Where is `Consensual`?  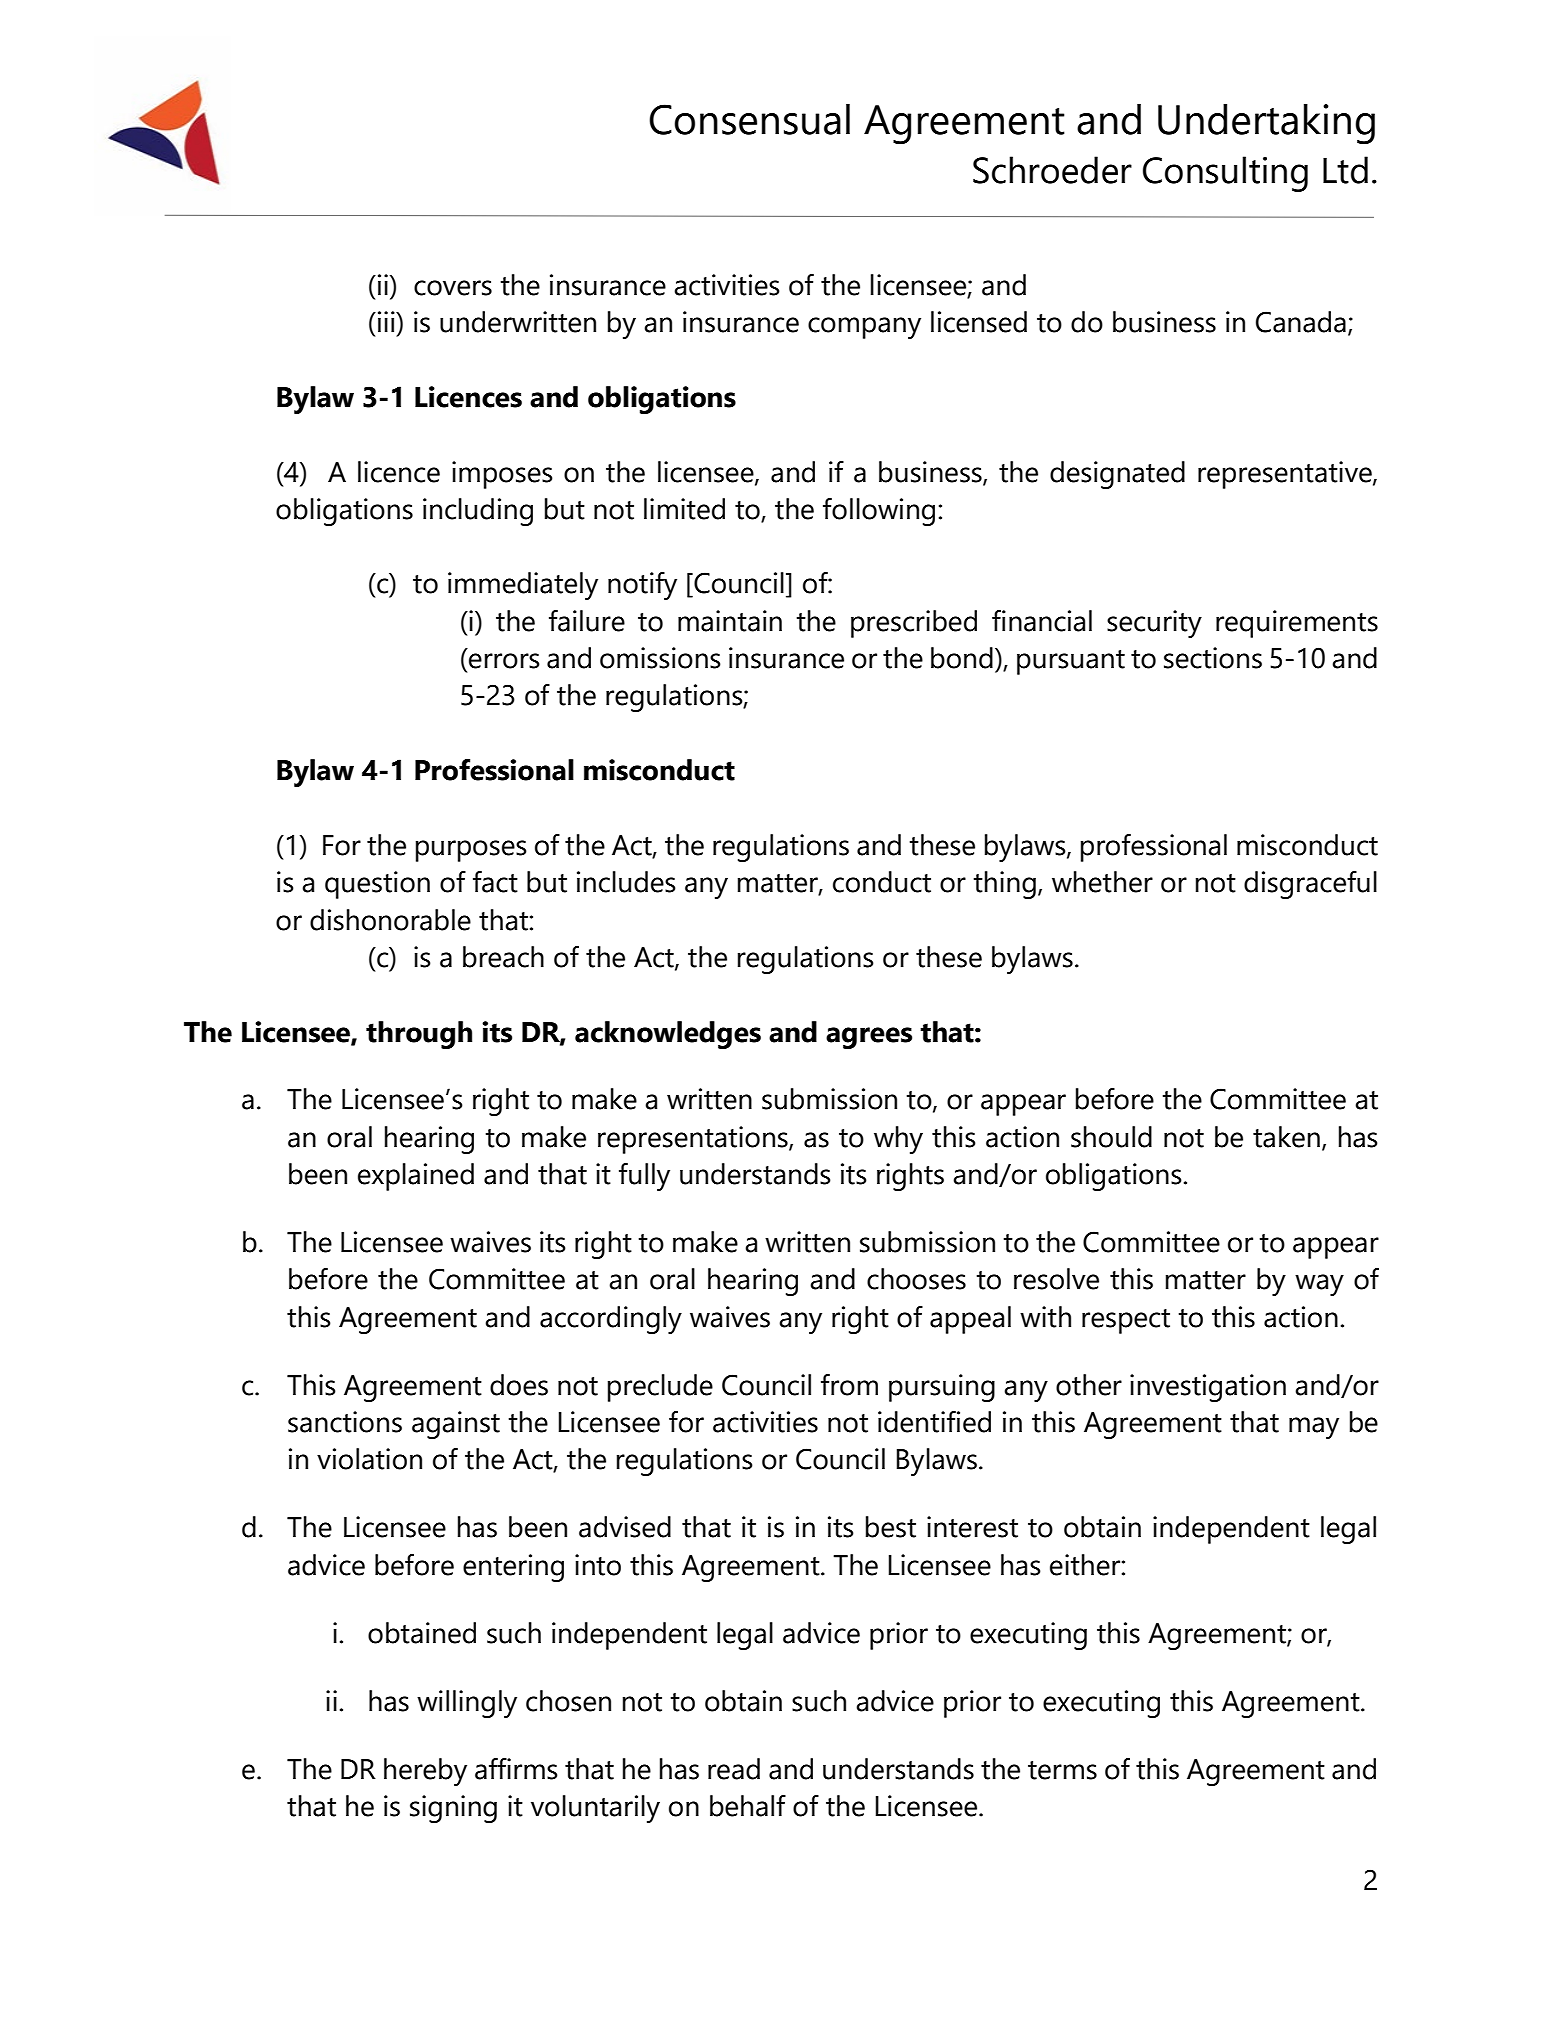
Consensual is located at coordinates (749, 119).
